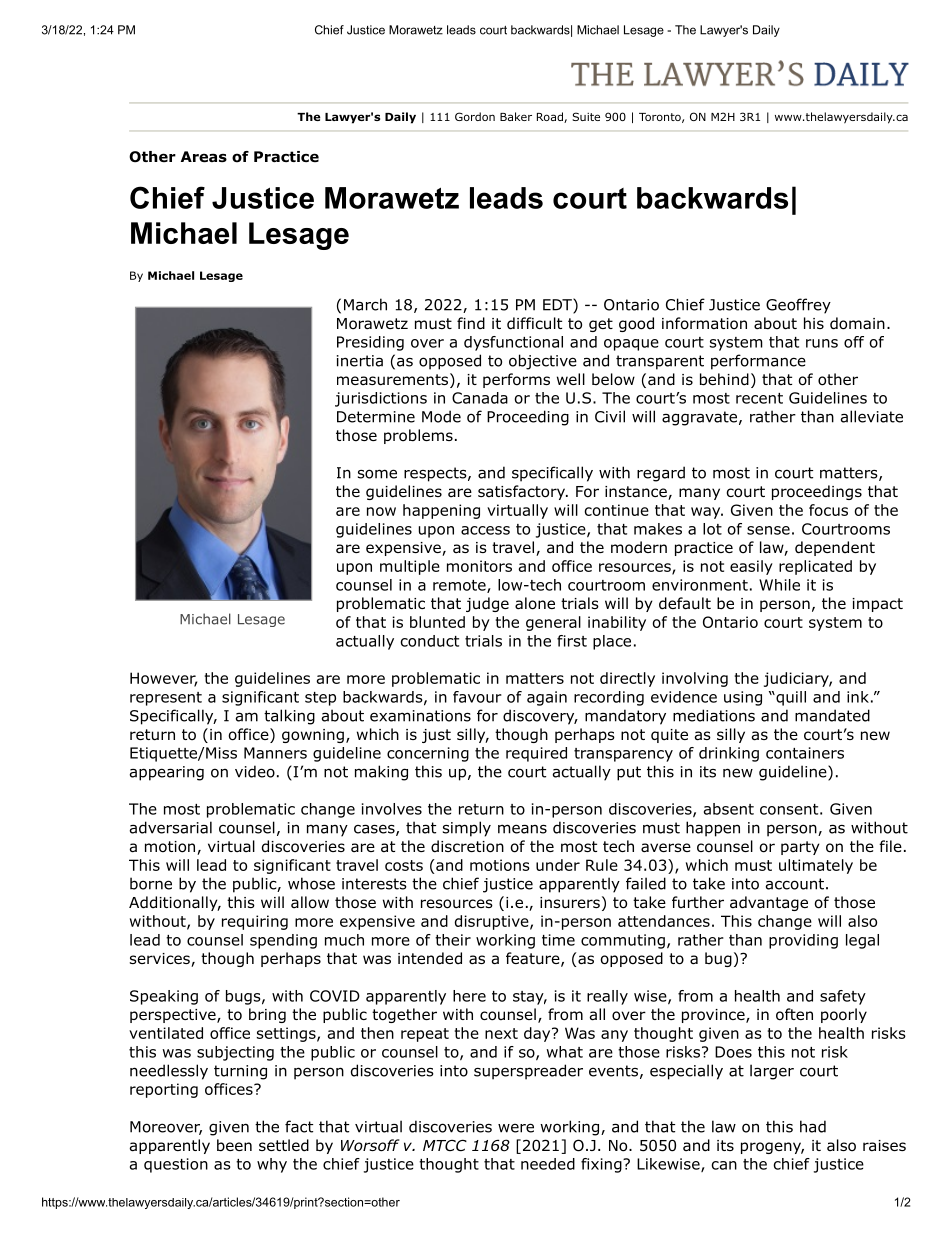 The width and height of the screenshot is (952, 1233). Describe the element at coordinates (795, 884) in the screenshot. I see `account` at that location.
